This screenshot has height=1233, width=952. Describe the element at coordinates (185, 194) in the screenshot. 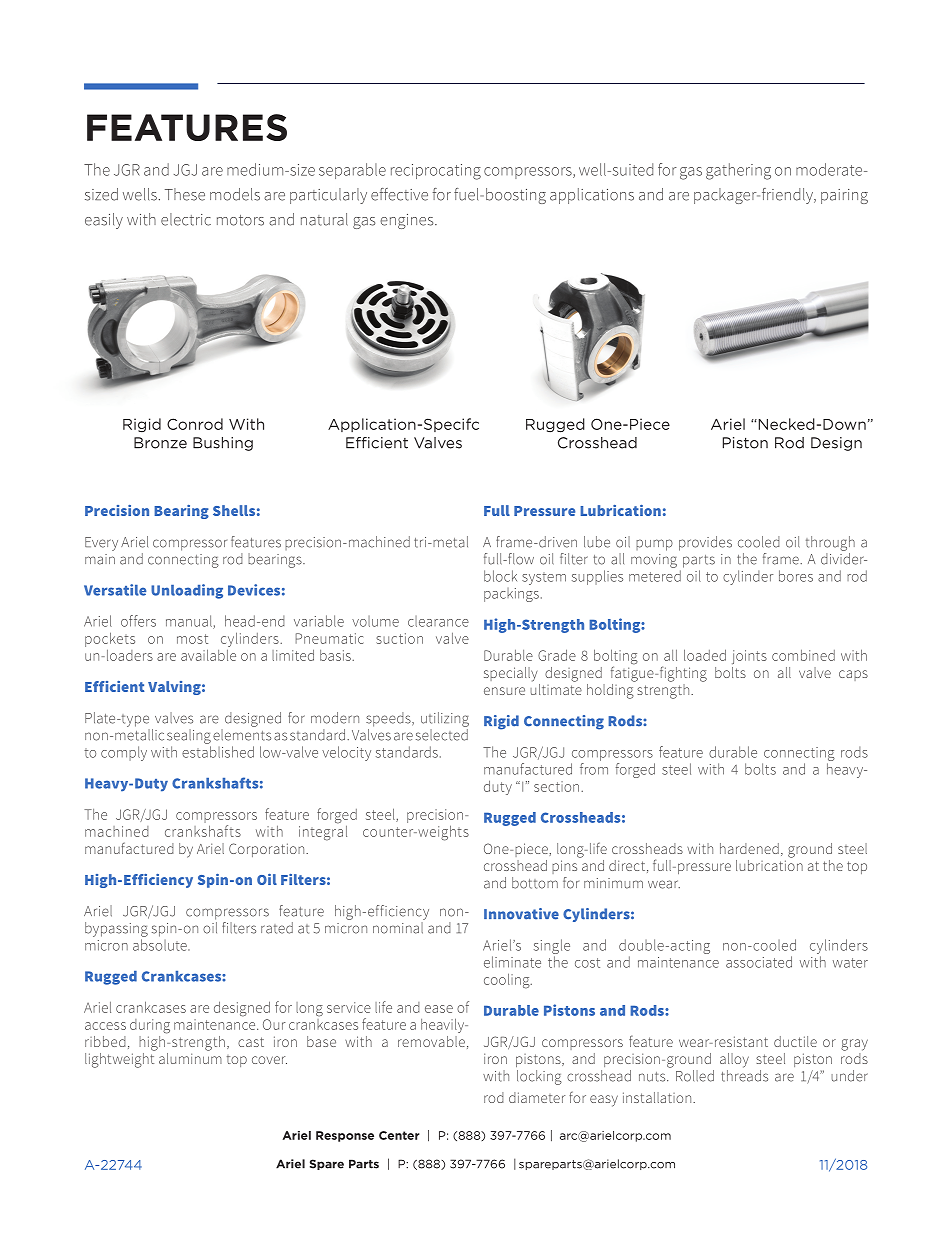

I see `These` at that location.
